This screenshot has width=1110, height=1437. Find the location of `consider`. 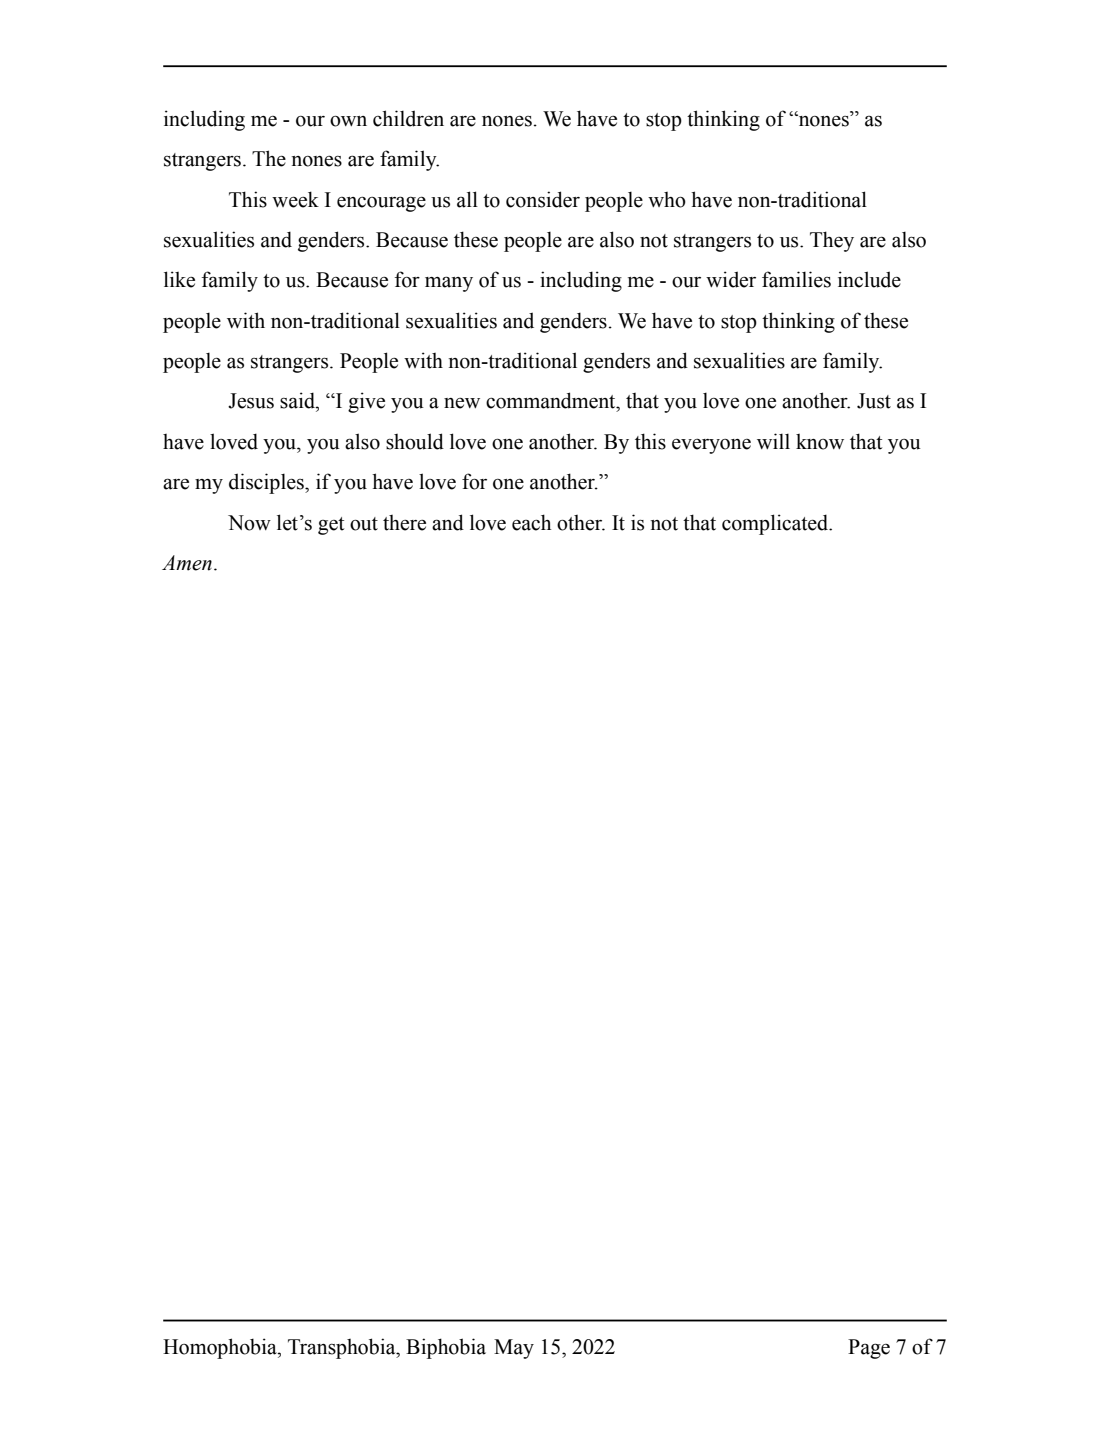

consider is located at coordinates (543, 199).
